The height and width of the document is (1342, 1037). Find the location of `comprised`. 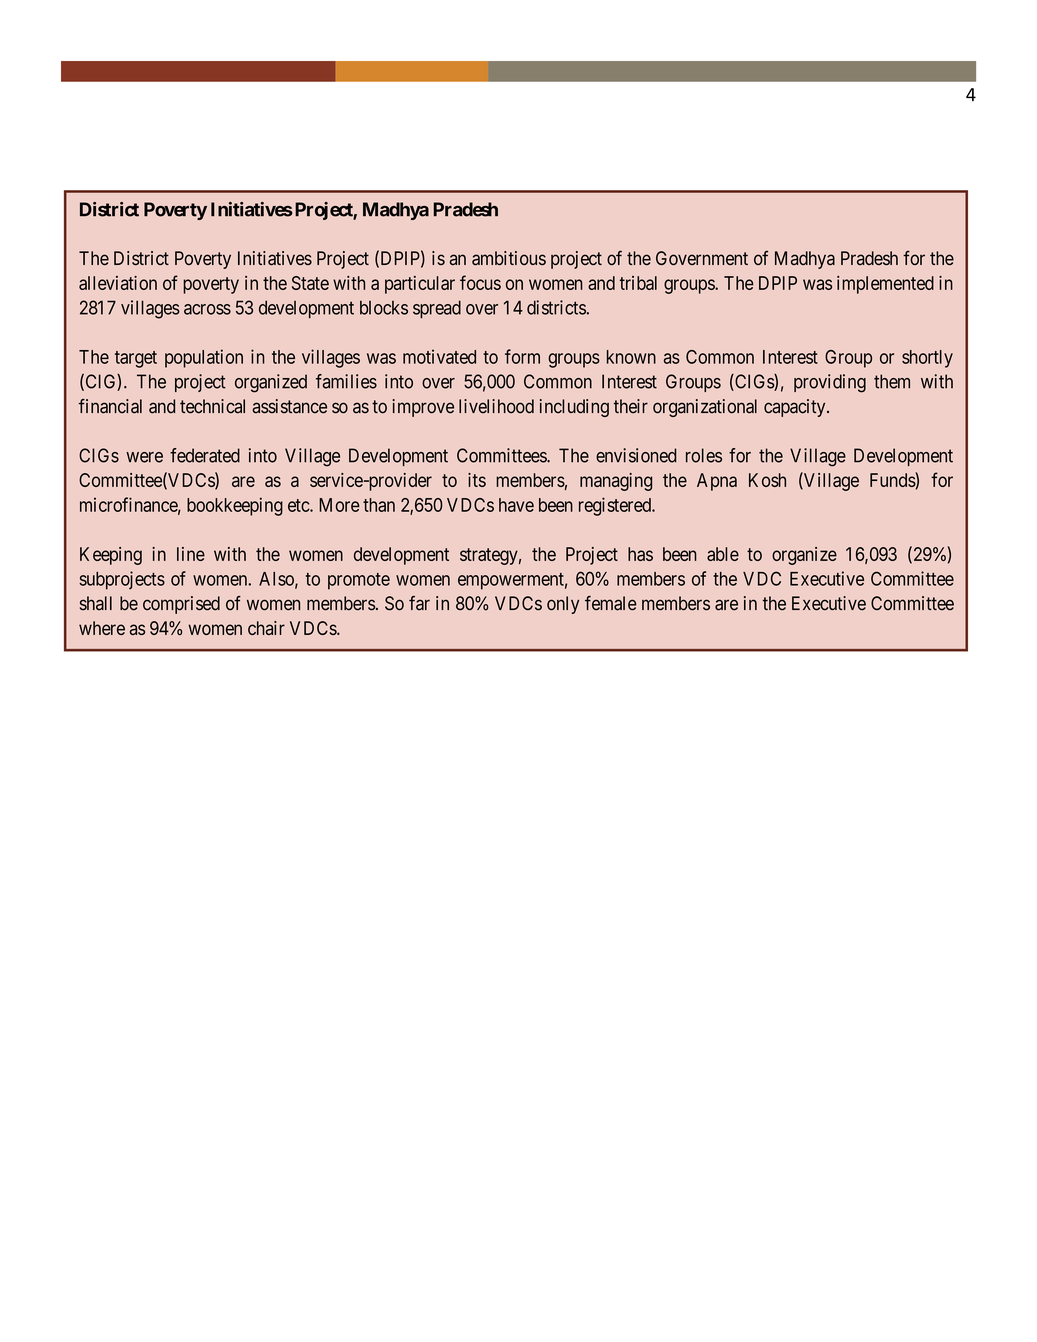

comprised is located at coordinates (181, 605).
